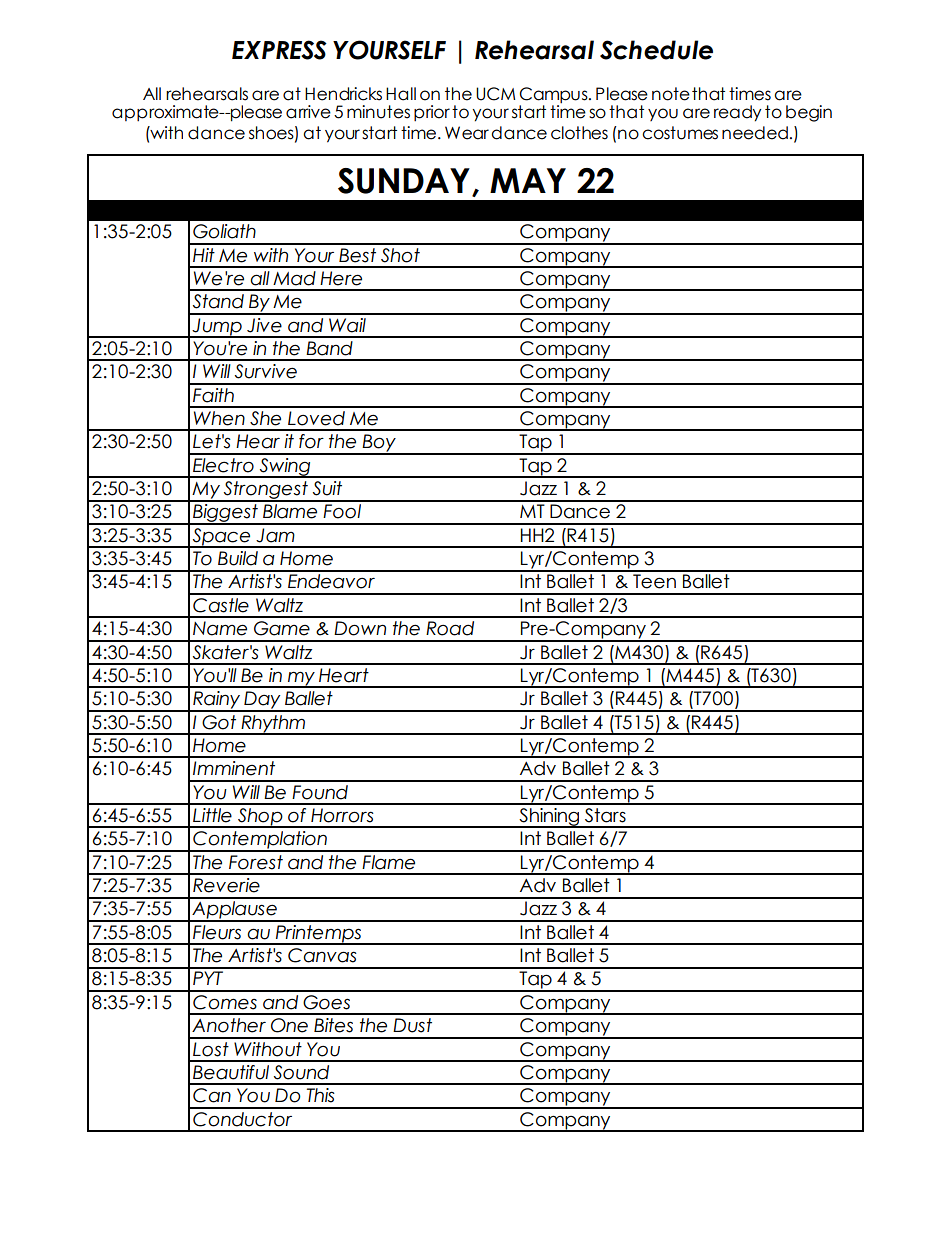 This screenshot has width=952, height=1233. What do you see at coordinates (412, 1025) in the screenshot?
I see `Dust` at bounding box center [412, 1025].
